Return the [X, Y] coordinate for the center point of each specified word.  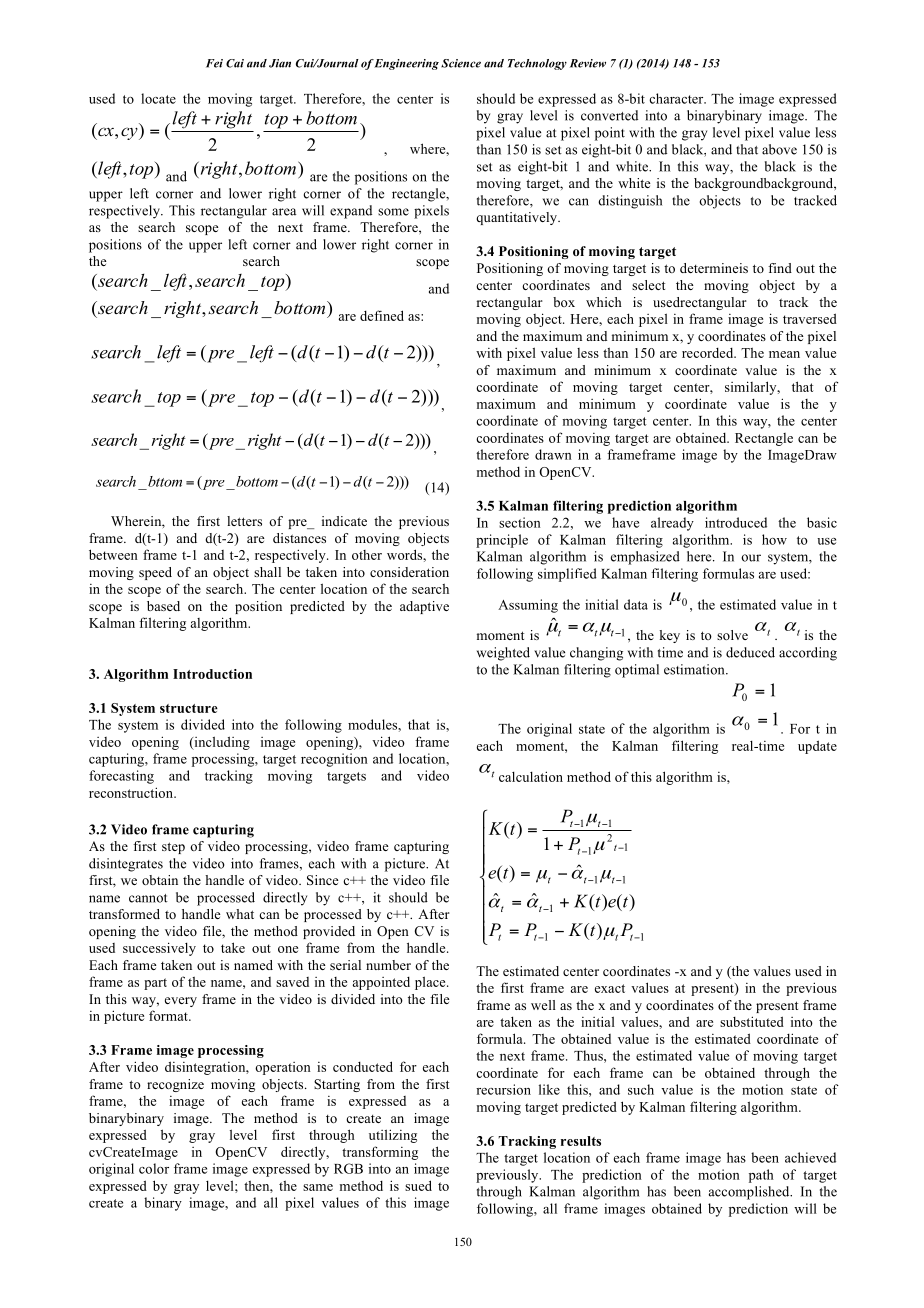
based [163, 606]
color [154, 1168]
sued [418, 1185]
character [677, 98]
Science [461, 63]
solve [732, 635]
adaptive [424, 607]
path [761, 1176]
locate [158, 98]
